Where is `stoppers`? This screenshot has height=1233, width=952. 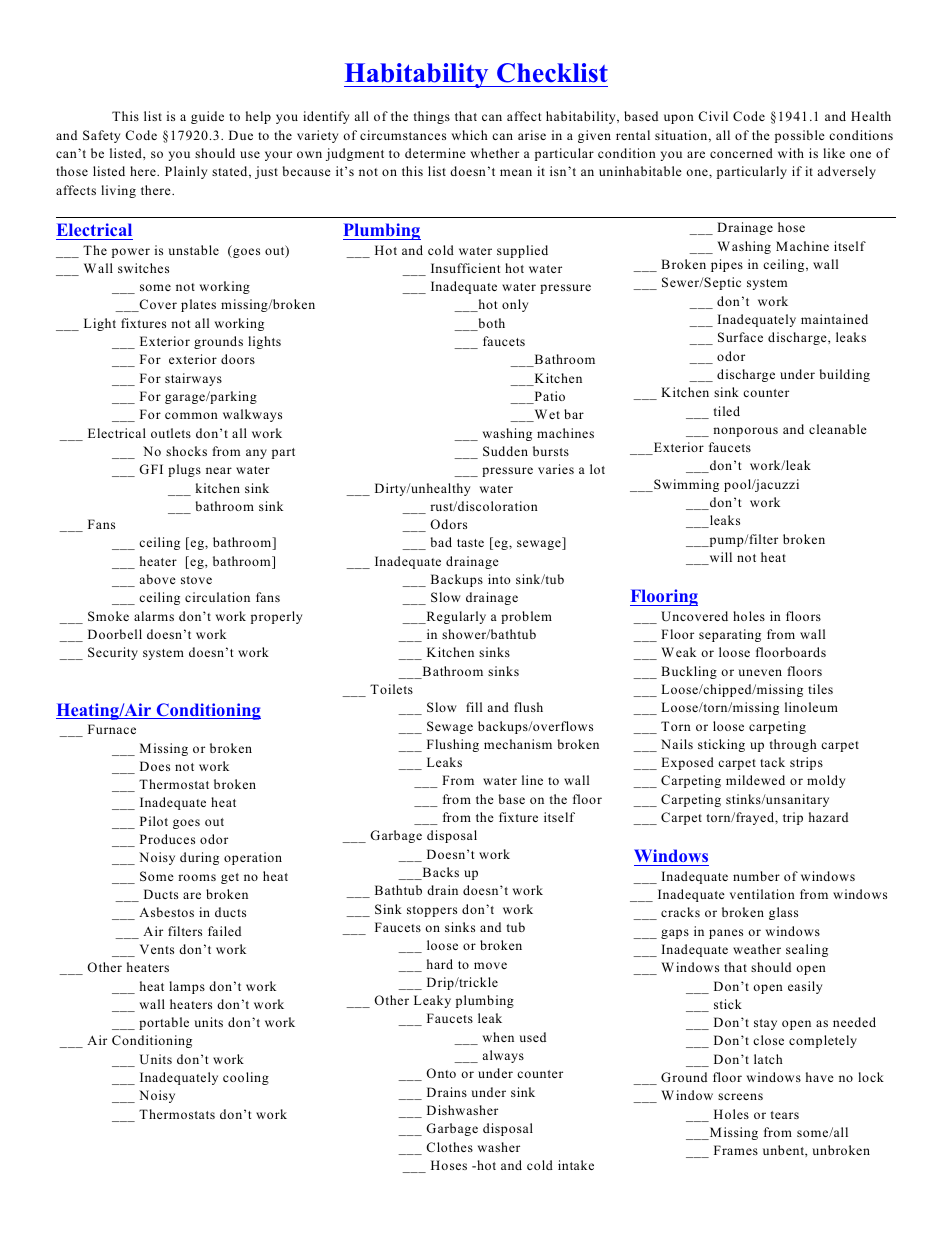 stoppers is located at coordinates (432, 911).
